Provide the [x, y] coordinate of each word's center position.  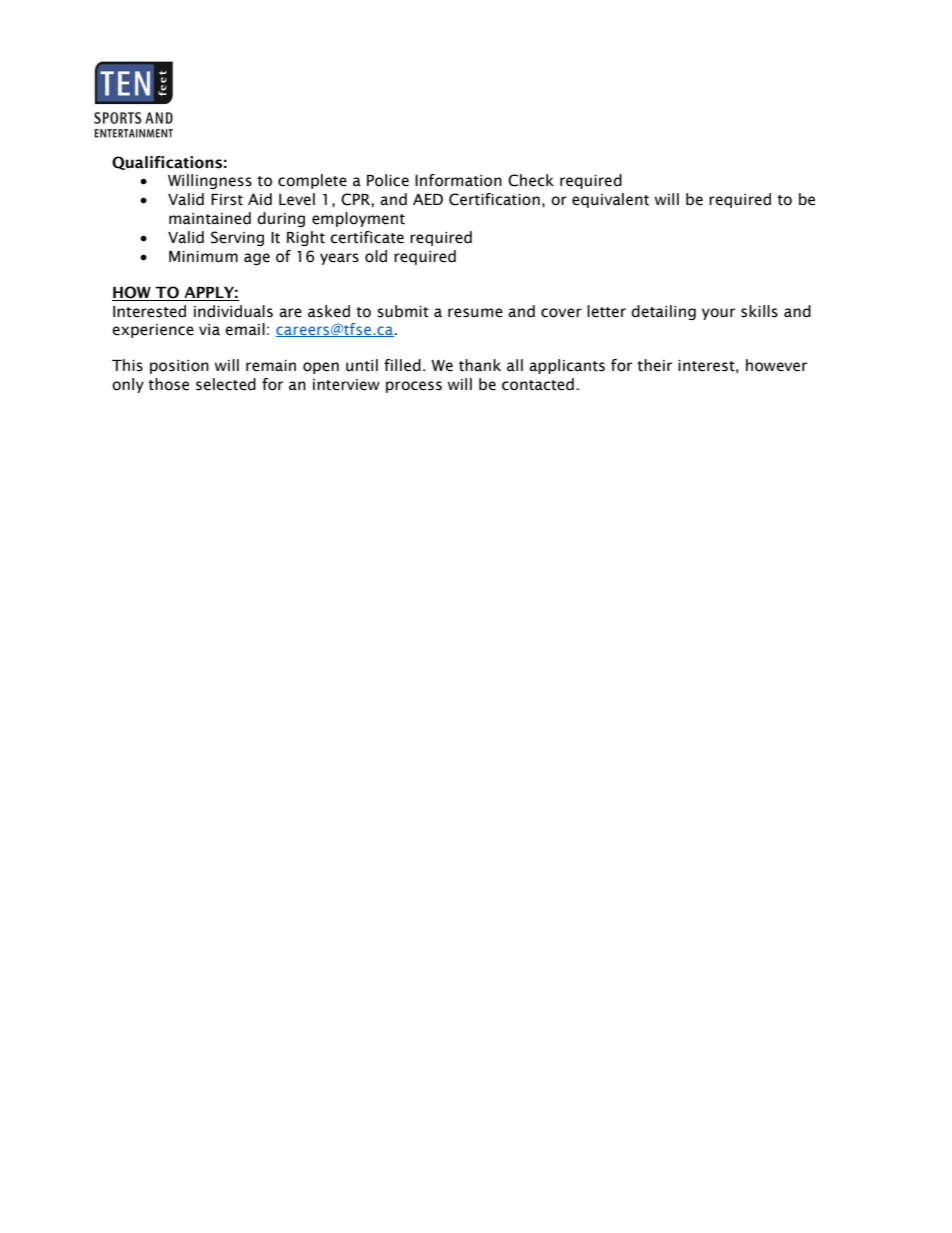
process [414, 387]
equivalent [610, 200]
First [227, 200]
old [376, 256]
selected [226, 384]
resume [475, 313]
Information [458, 180]
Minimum [203, 257]
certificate [367, 237]
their [654, 365]
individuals [233, 311]
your [718, 314]
